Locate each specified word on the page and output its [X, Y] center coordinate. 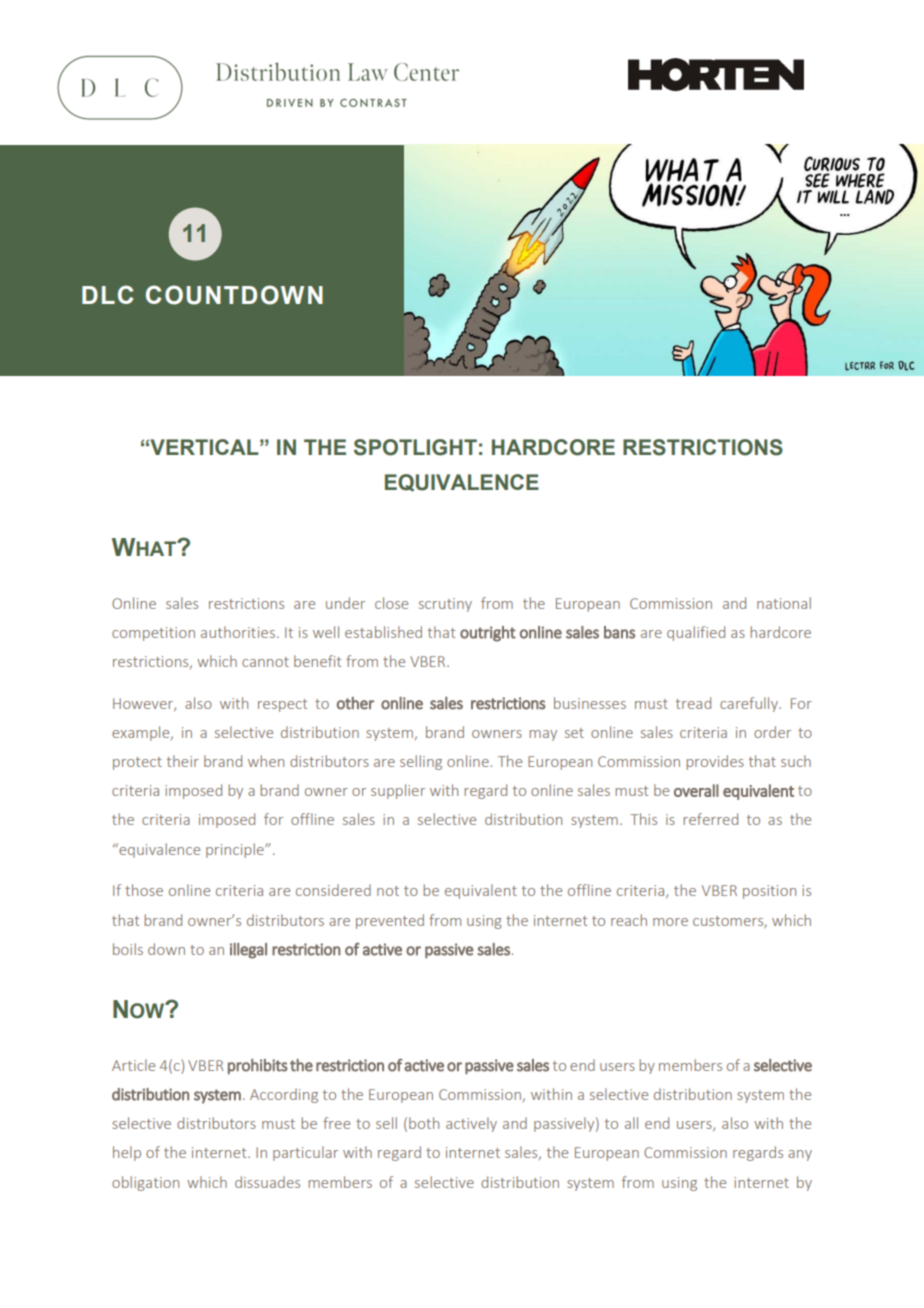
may [543, 735]
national [784, 603]
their [183, 761]
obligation [145, 1183]
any [800, 1155]
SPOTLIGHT [415, 447]
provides [715, 762]
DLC [108, 294]
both [424, 1123]
